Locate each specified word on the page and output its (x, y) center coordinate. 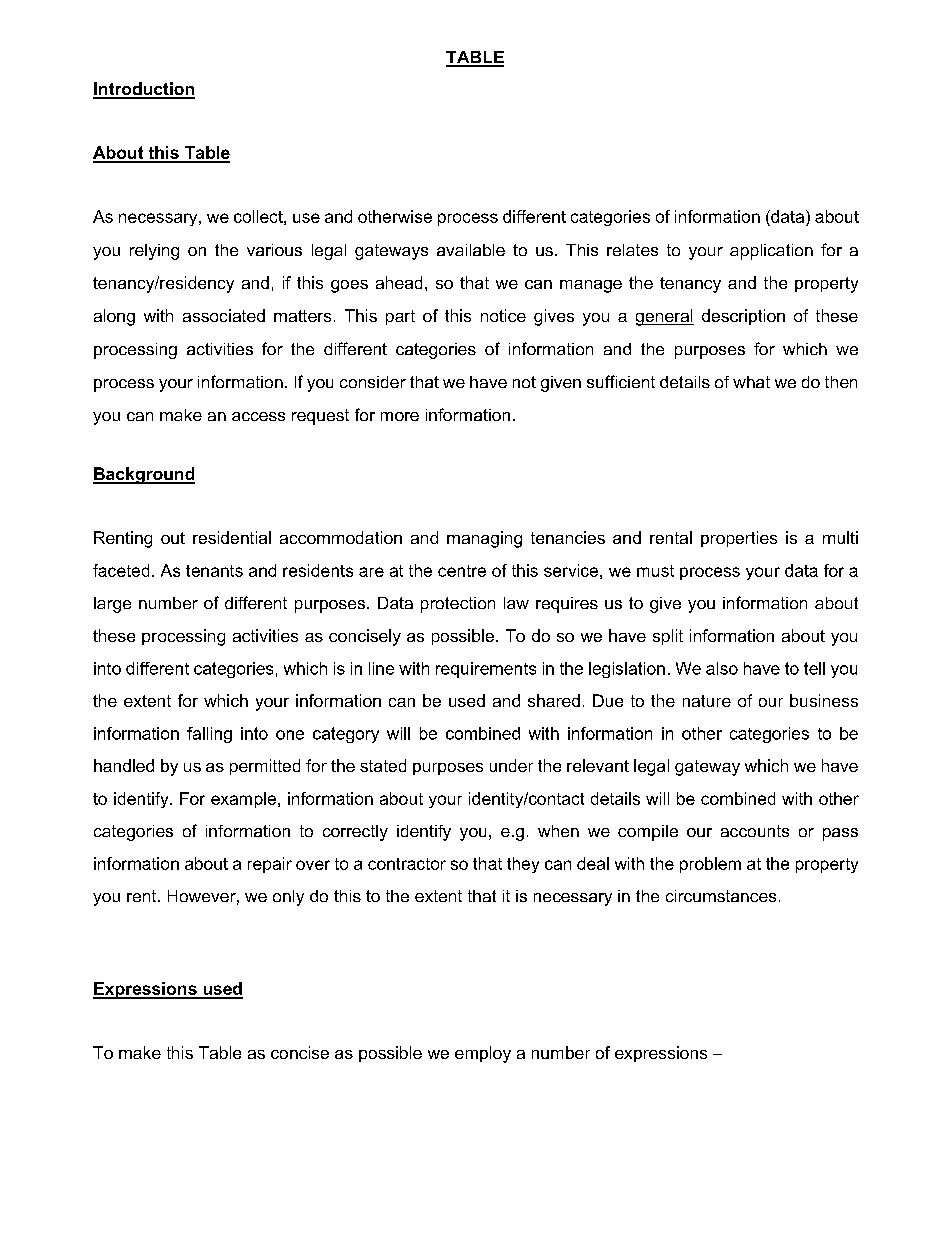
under (511, 765)
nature (707, 701)
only (288, 898)
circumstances (721, 896)
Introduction (144, 90)
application (771, 252)
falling (209, 735)
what (751, 382)
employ (483, 1054)
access (258, 416)
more (400, 416)
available (471, 250)
